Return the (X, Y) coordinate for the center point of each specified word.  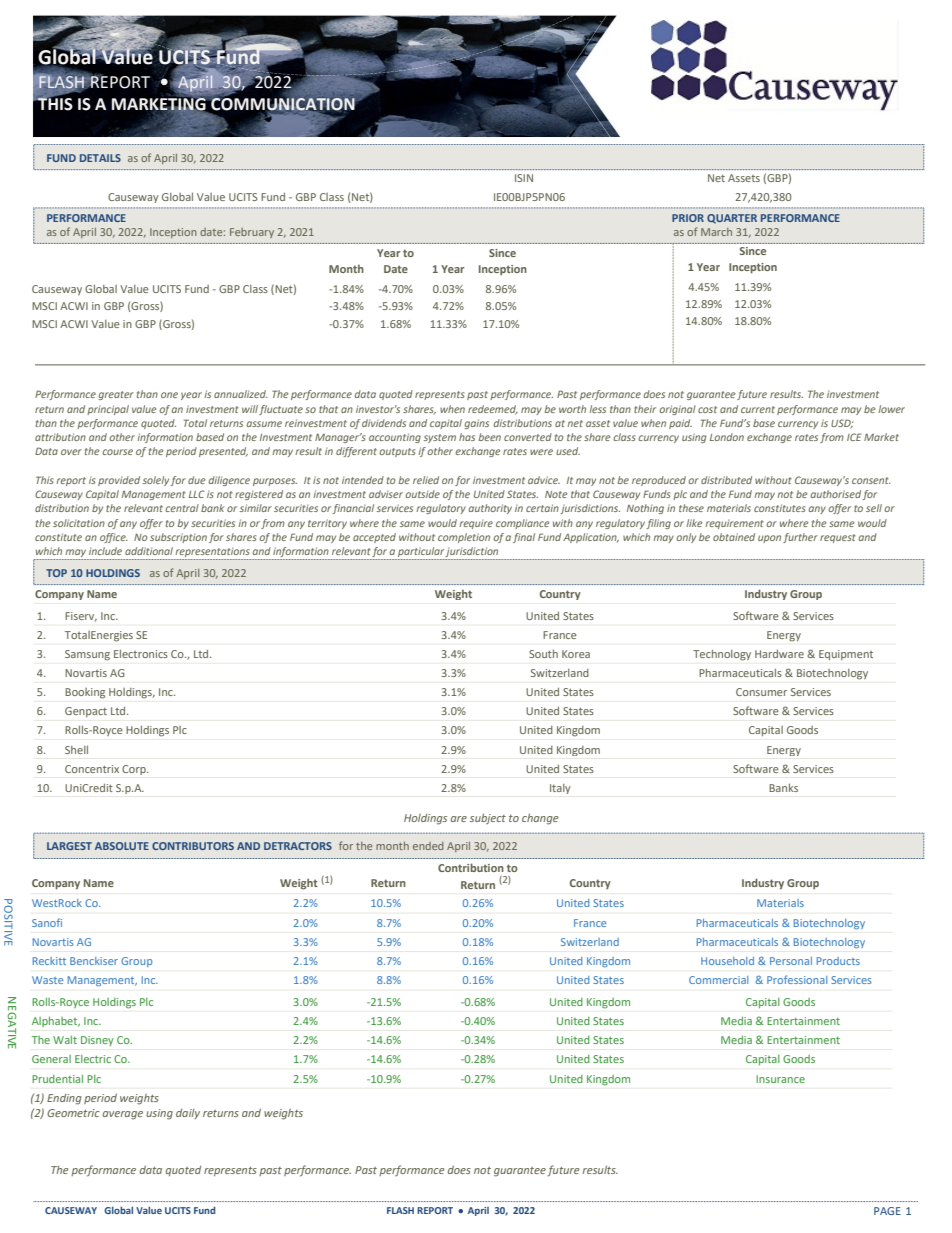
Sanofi (47, 922)
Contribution (471, 867)
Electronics (141, 654)
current (758, 409)
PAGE (887, 1211)
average (123, 1115)
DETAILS (100, 158)
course (117, 452)
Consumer (761, 692)
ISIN (524, 178)
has (467, 437)
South (543, 654)
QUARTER (732, 219)
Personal (791, 961)
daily (188, 1114)
